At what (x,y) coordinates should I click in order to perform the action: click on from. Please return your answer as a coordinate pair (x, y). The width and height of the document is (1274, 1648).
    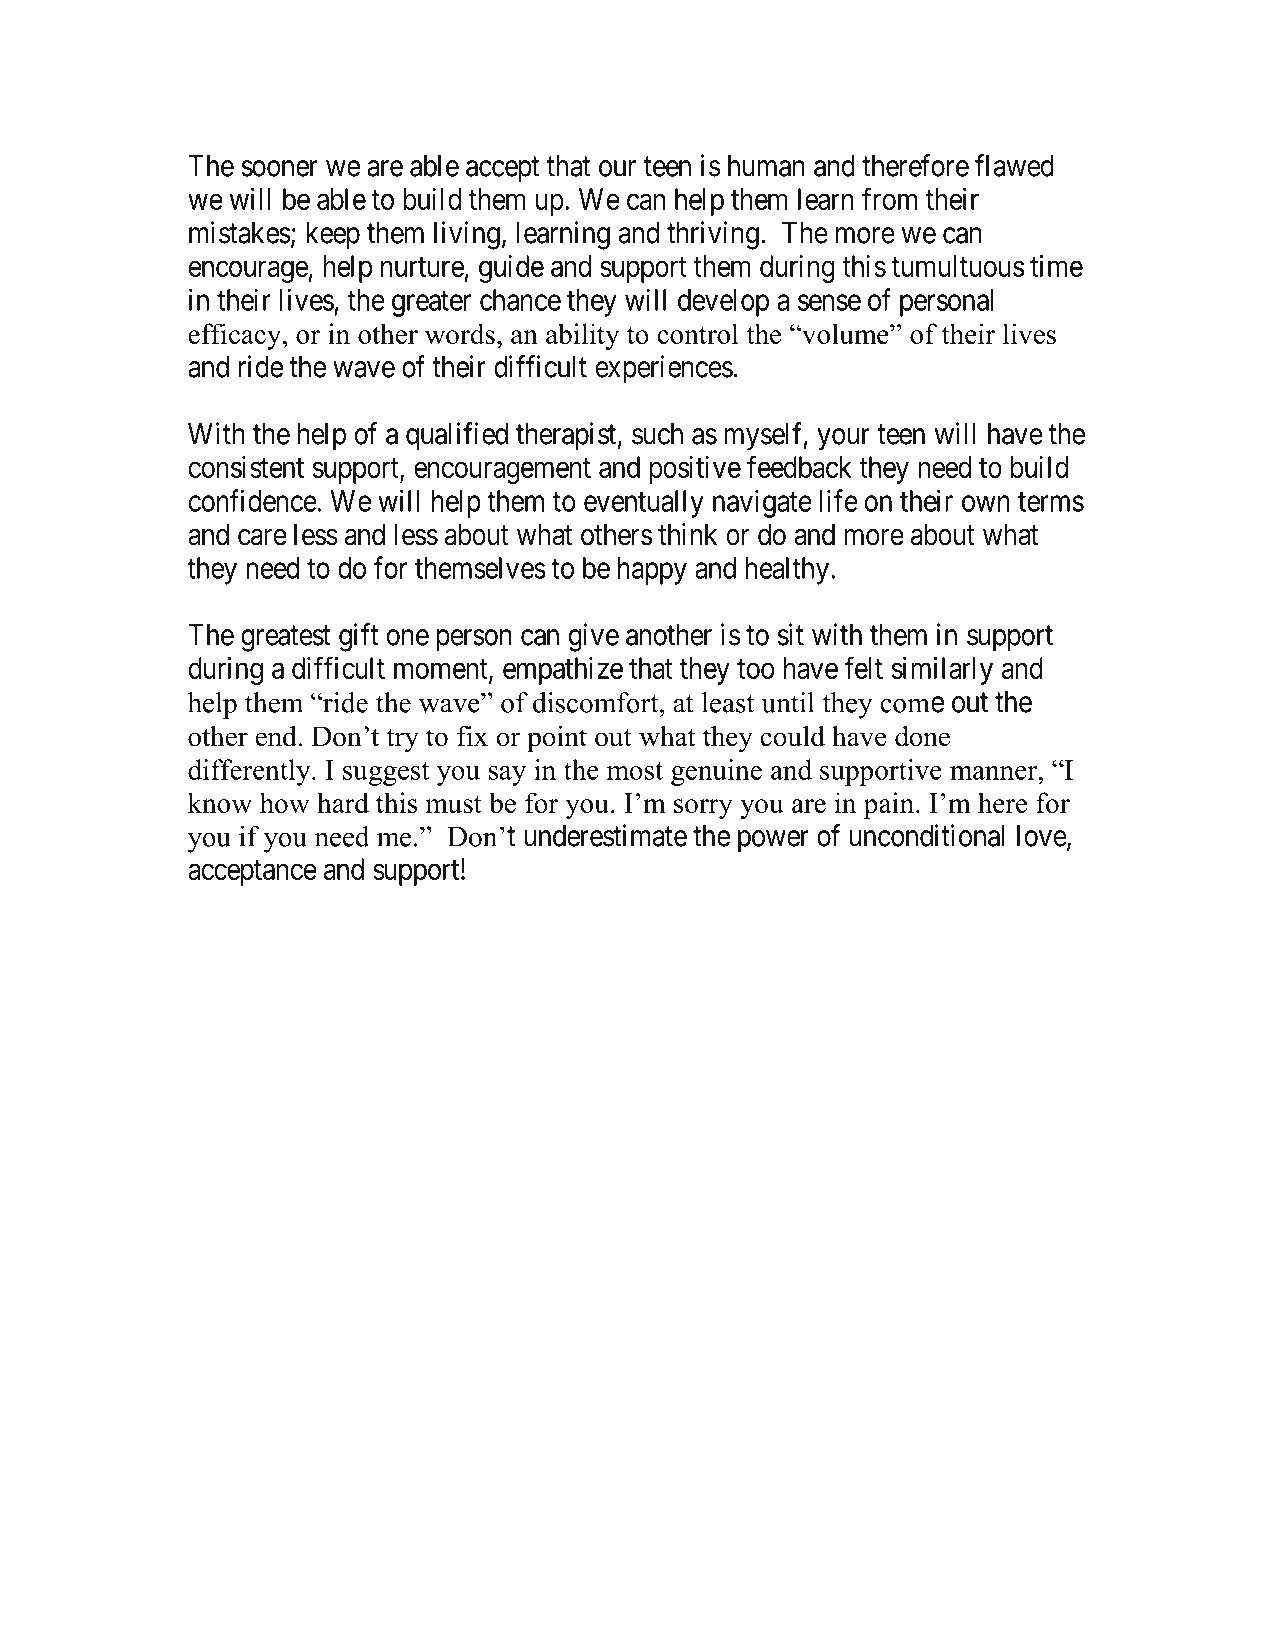
    Looking at the image, I should click on (889, 198).
